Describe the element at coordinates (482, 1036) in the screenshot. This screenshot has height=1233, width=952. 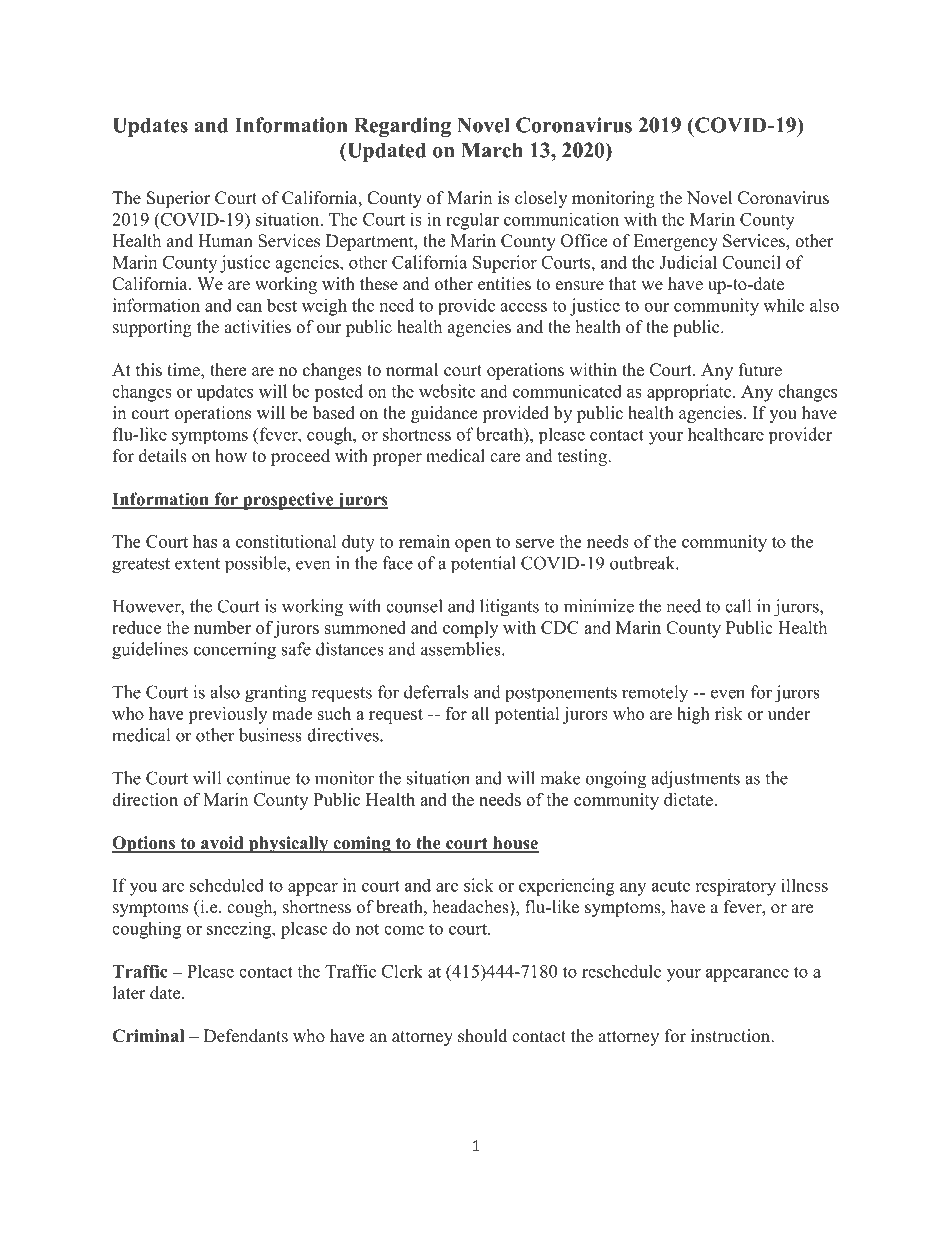
I see `should` at that location.
